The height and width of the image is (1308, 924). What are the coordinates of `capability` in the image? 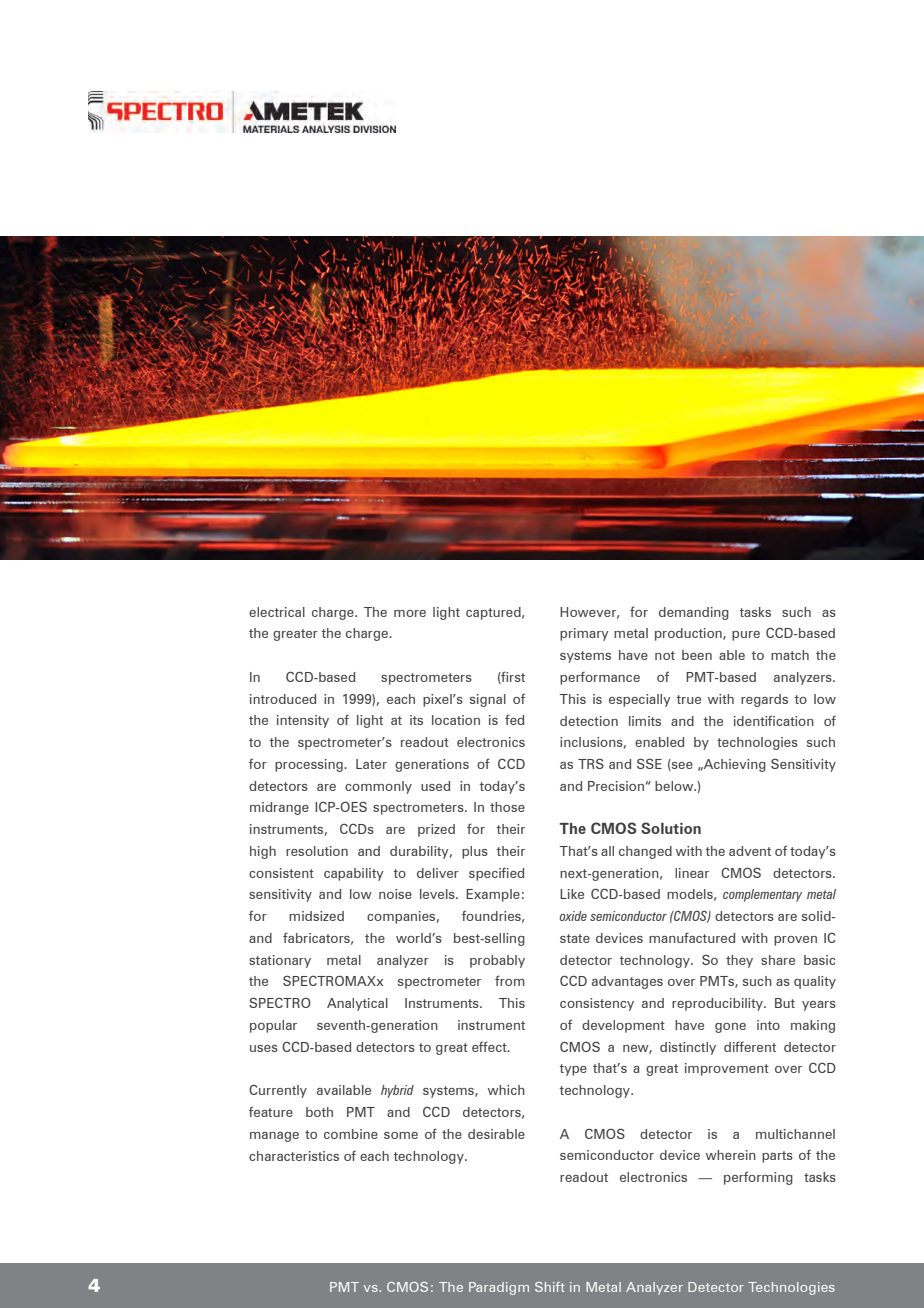 It's located at (354, 874).
